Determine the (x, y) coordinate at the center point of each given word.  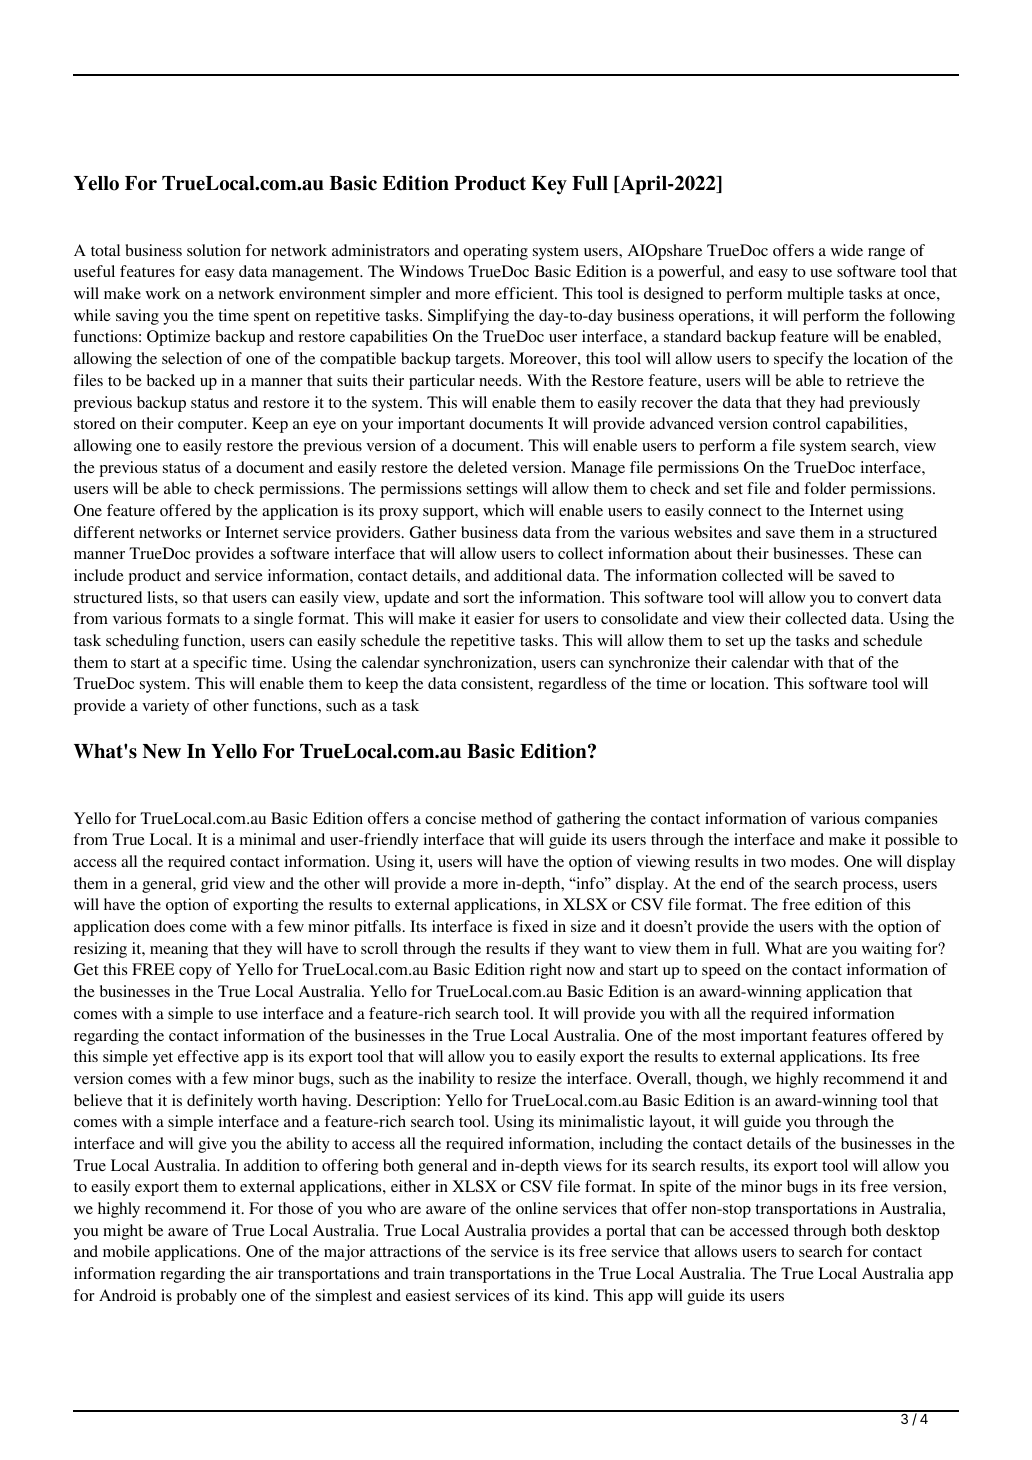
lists (161, 597)
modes (814, 861)
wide (847, 250)
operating (495, 252)
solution (214, 250)
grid (214, 885)
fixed (530, 926)
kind (570, 1295)
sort (476, 598)
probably (206, 1297)
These (873, 553)
